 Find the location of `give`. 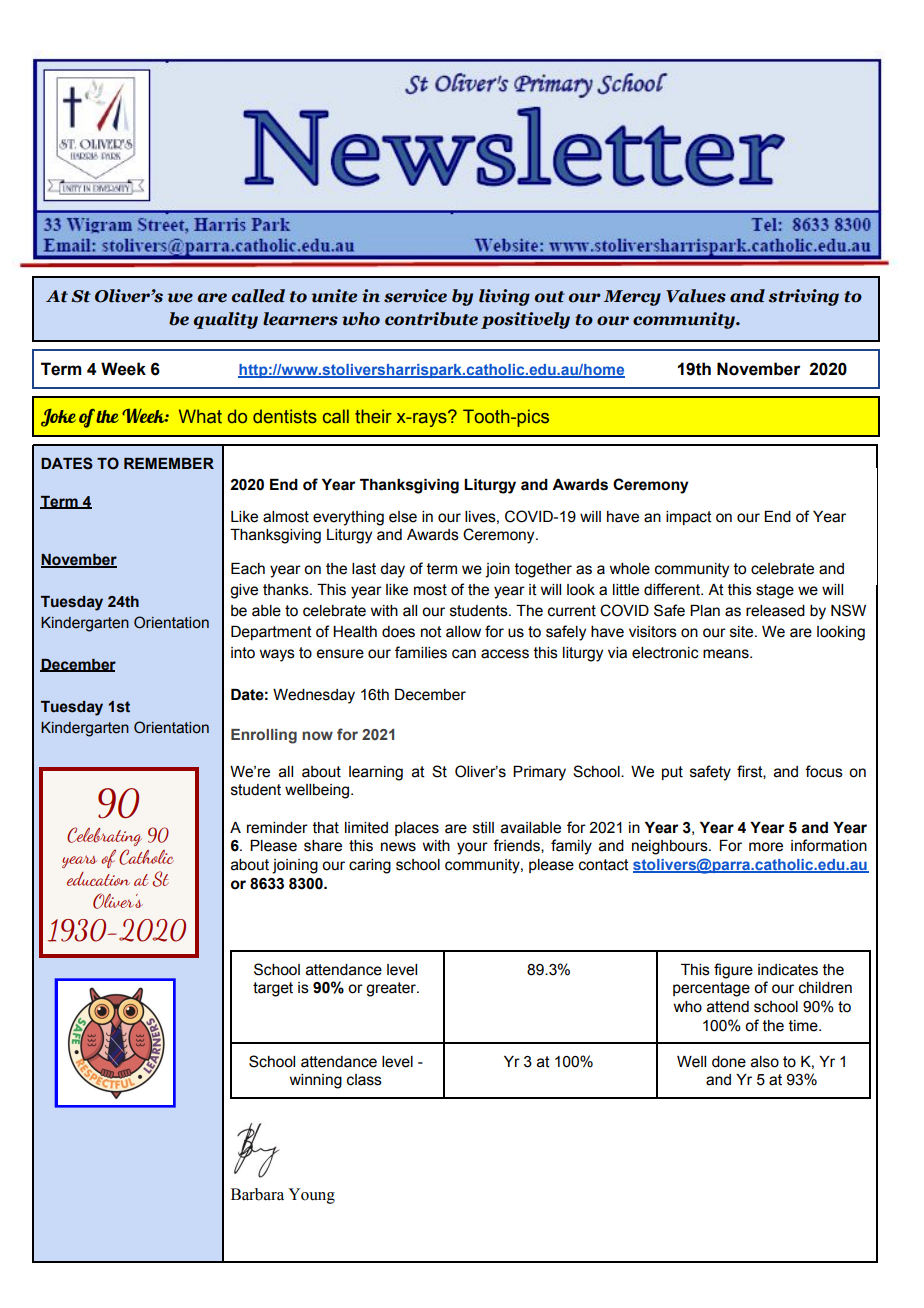

give is located at coordinates (244, 591).
